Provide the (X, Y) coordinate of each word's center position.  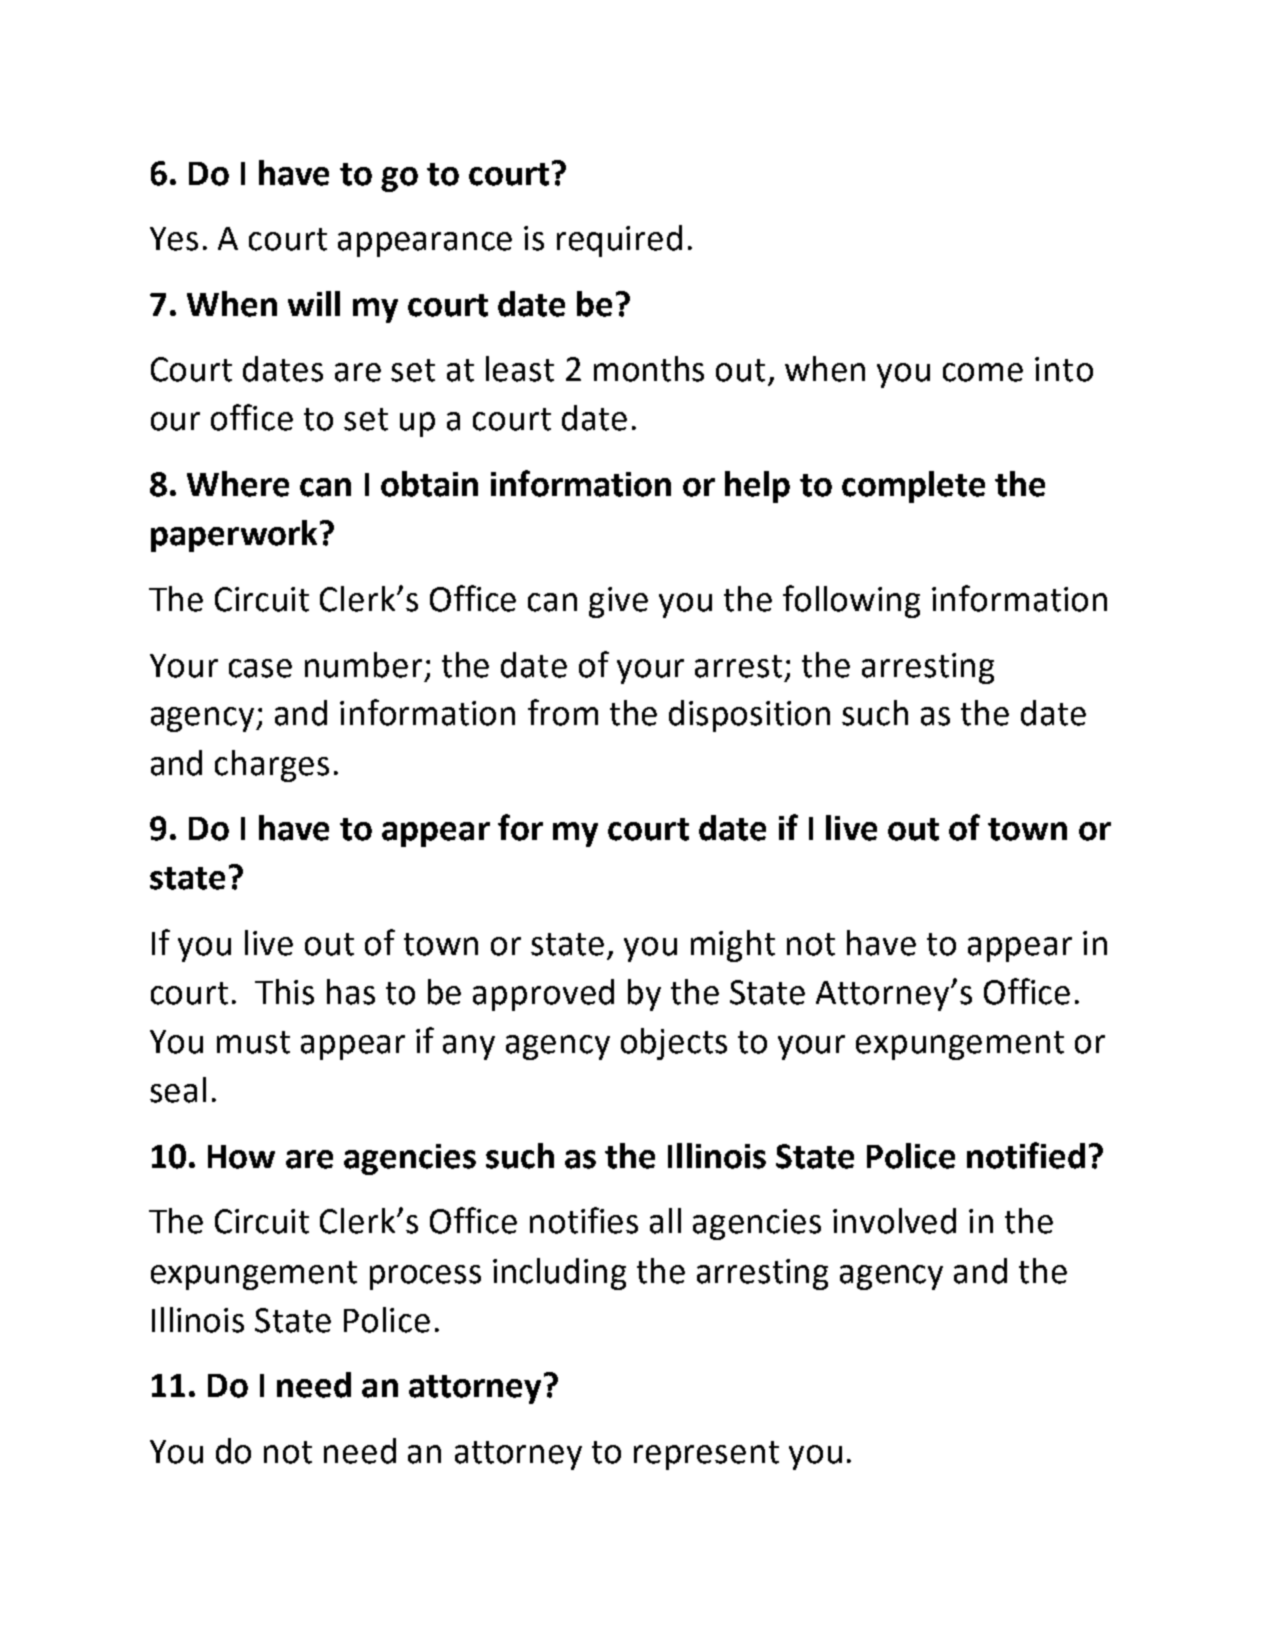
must (253, 1042)
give (618, 602)
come (983, 372)
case (260, 668)
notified (1026, 1155)
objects (674, 1044)
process (425, 1277)
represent (706, 1455)
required (619, 241)
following (851, 601)
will (314, 303)
